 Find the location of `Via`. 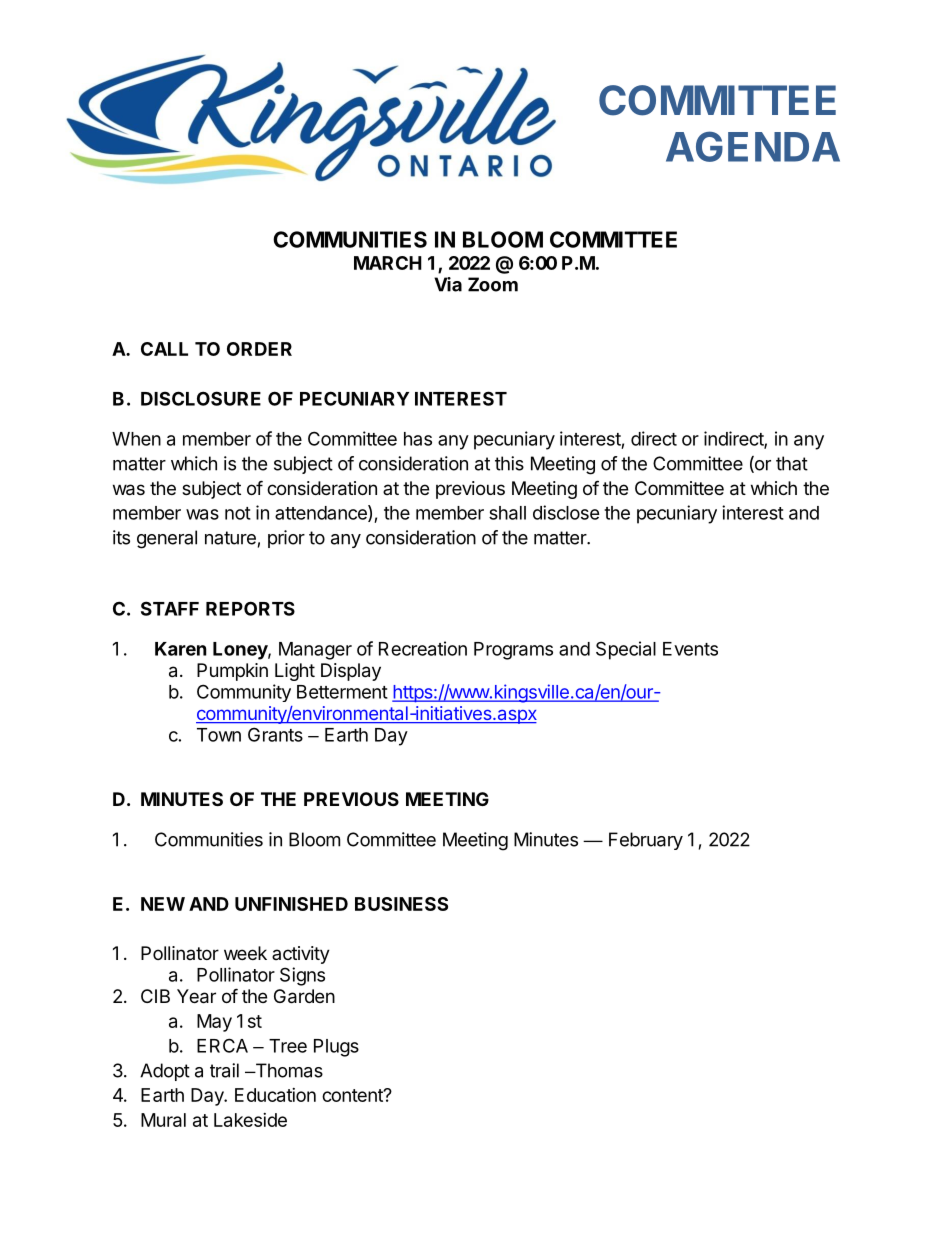

Via is located at coordinates (448, 284).
